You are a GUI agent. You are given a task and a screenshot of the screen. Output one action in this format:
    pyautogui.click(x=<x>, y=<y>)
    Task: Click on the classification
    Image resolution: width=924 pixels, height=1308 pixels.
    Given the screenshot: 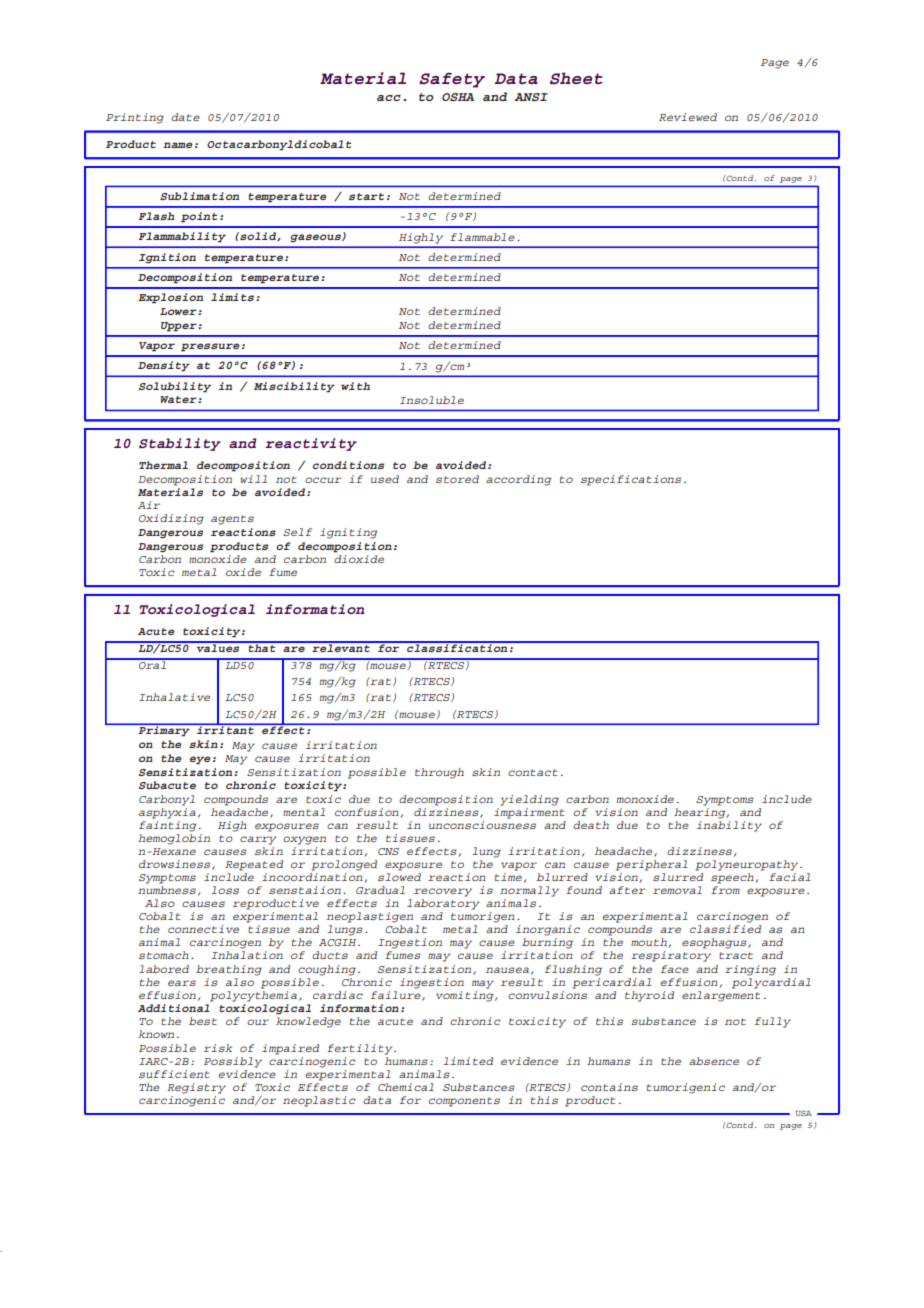 What is the action you would take?
    pyautogui.click(x=457, y=647)
